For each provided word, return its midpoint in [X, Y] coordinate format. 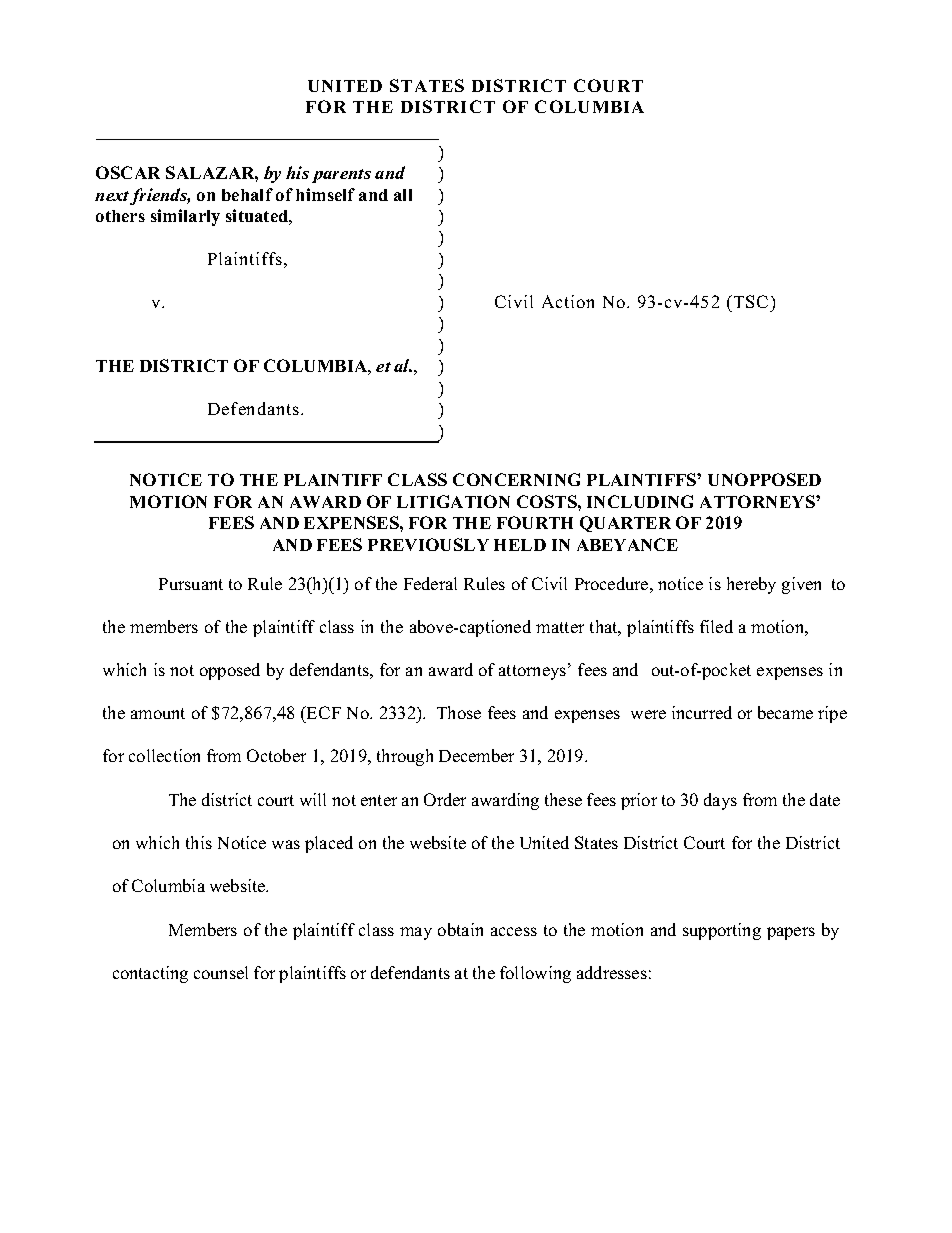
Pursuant [191, 584]
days [720, 801]
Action [568, 301]
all [403, 195]
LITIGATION [453, 501]
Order [445, 799]
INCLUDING [640, 501]
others [120, 216]
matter [560, 627]
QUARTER [625, 524]
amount [158, 713]
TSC [751, 301]
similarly [185, 217]
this [199, 842]
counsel [221, 972]
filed [716, 626]
